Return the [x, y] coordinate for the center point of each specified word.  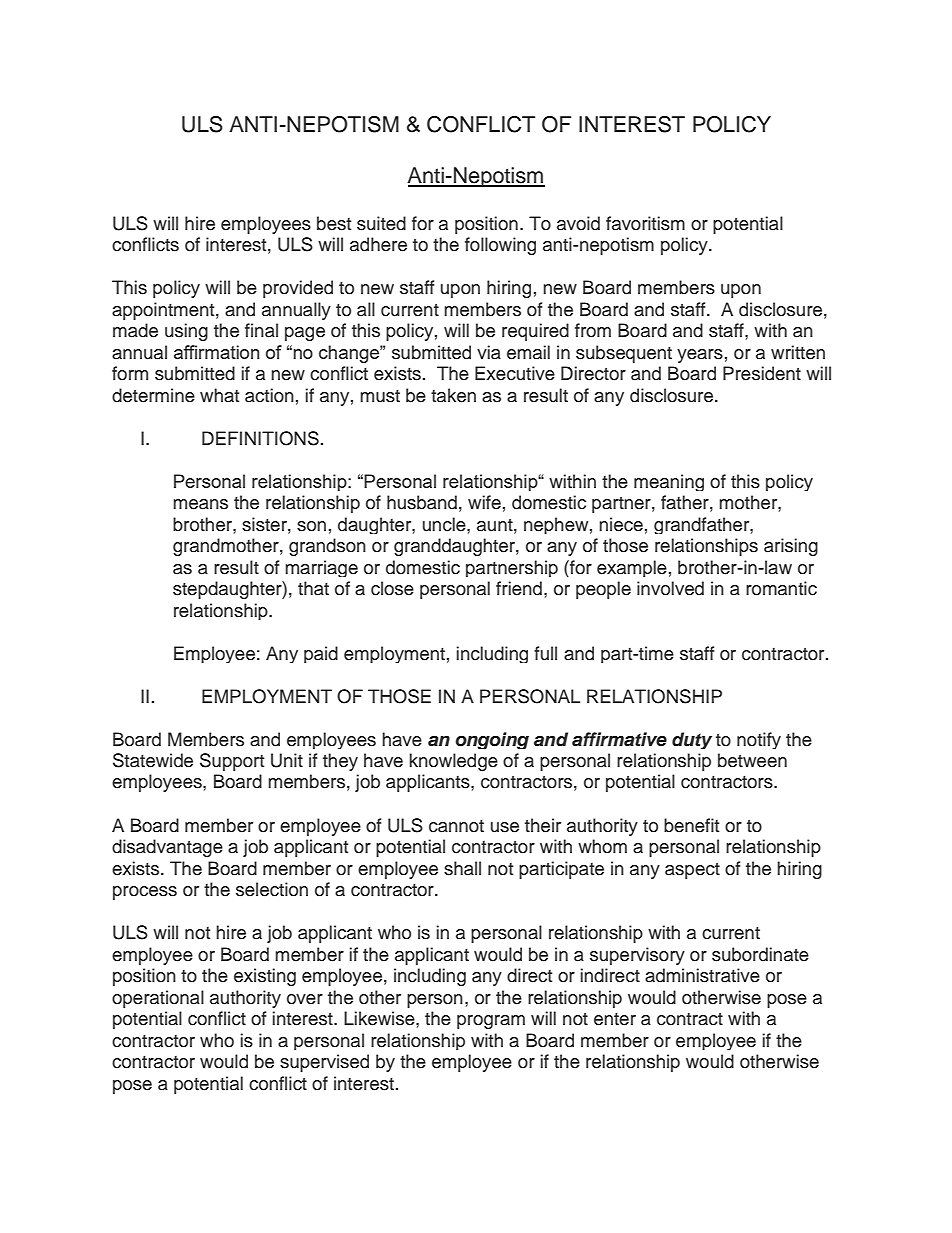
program [491, 1022]
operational [158, 999]
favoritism [645, 223]
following [500, 246]
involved [670, 588]
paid [321, 654]
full [545, 653]
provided [298, 289]
